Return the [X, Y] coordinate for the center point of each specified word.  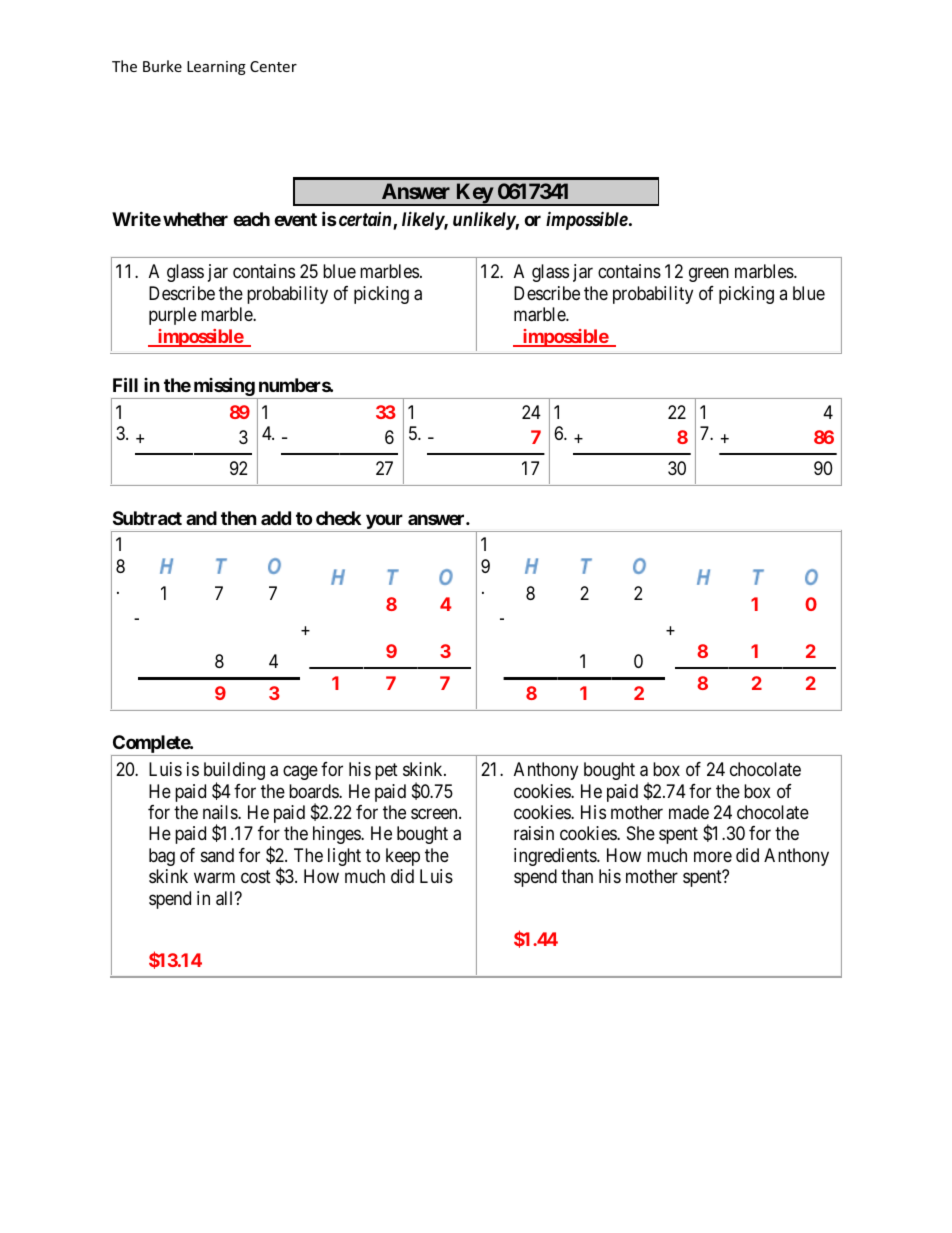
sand [217, 855]
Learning [216, 68]
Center [273, 66]
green [709, 275]
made [689, 812]
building [234, 772]
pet [386, 771]
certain [365, 220]
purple [173, 316]
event [295, 219]
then [239, 518]
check [338, 518]
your [384, 521]
